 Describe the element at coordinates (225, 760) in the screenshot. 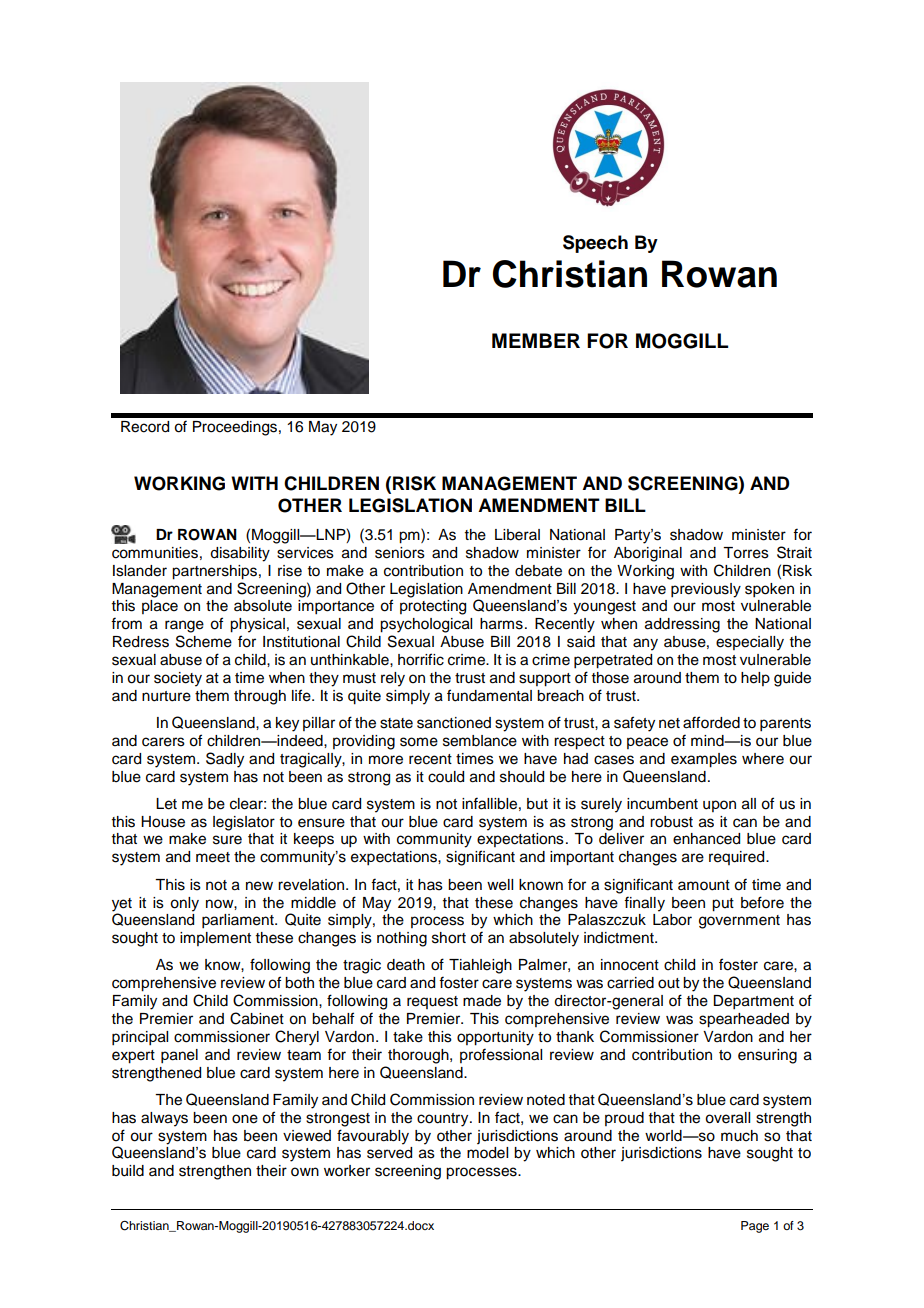

I see `Sadly` at that location.
